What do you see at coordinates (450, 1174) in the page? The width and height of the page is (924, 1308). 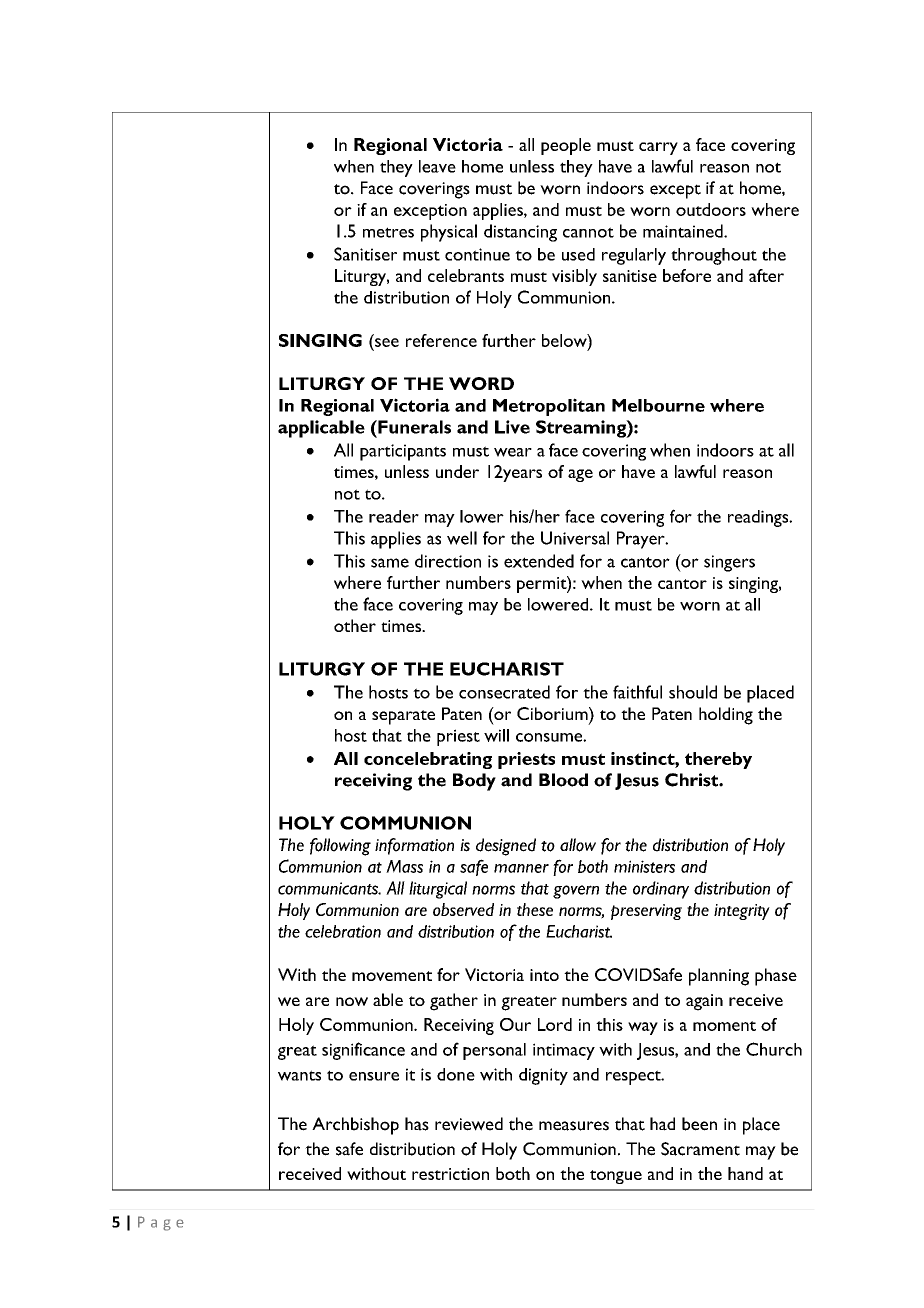 I see `restriction` at bounding box center [450, 1174].
